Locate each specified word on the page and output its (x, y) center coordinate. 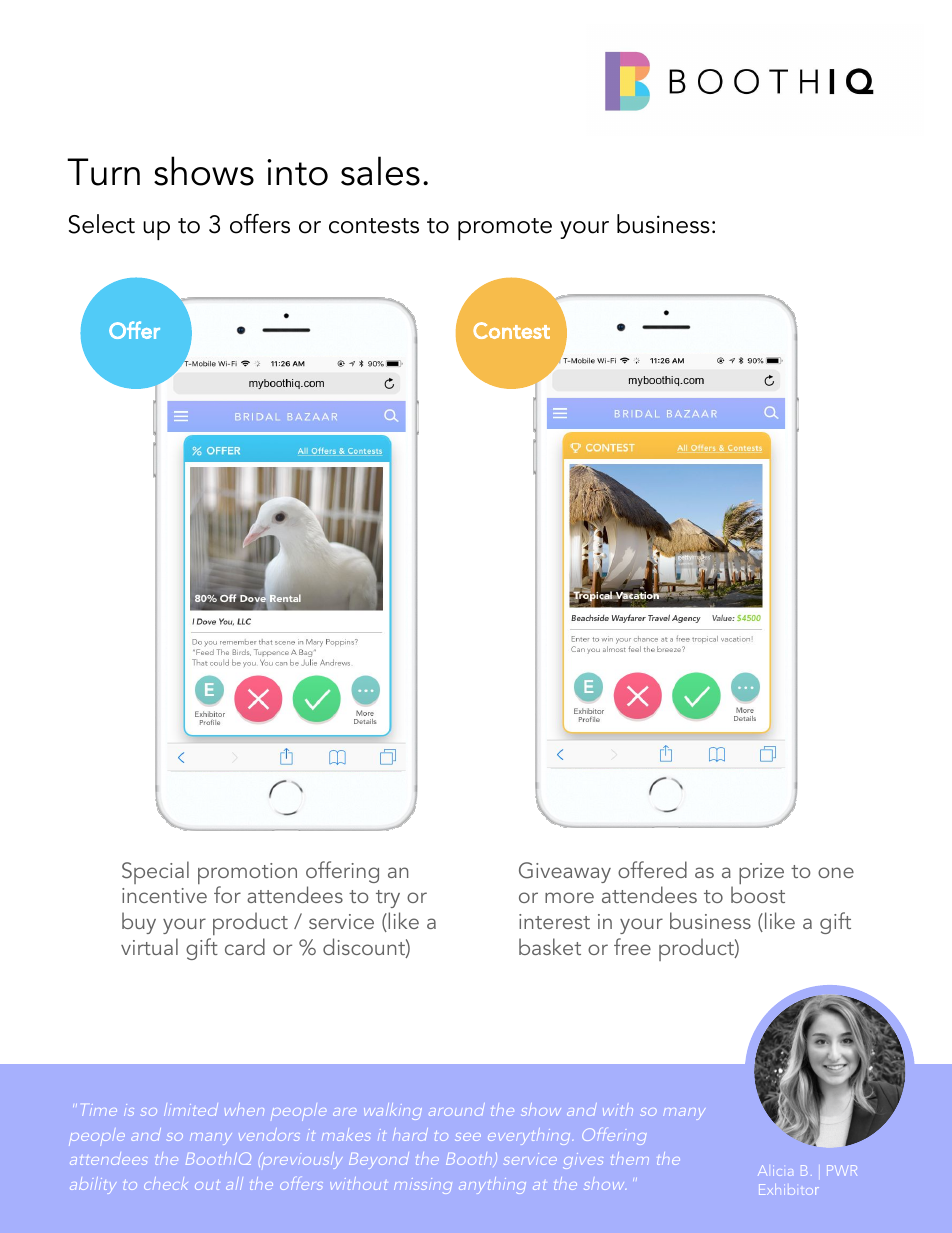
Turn (103, 172)
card (245, 946)
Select (102, 224)
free (632, 946)
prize (761, 873)
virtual (149, 946)
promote (505, 229)
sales (380, 171)
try (388, 899)
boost (758, 894)
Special (155, 872)
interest (554, 921)
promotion (247, 875)
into (297, 172)
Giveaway (565, 872)
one (836, 872)
